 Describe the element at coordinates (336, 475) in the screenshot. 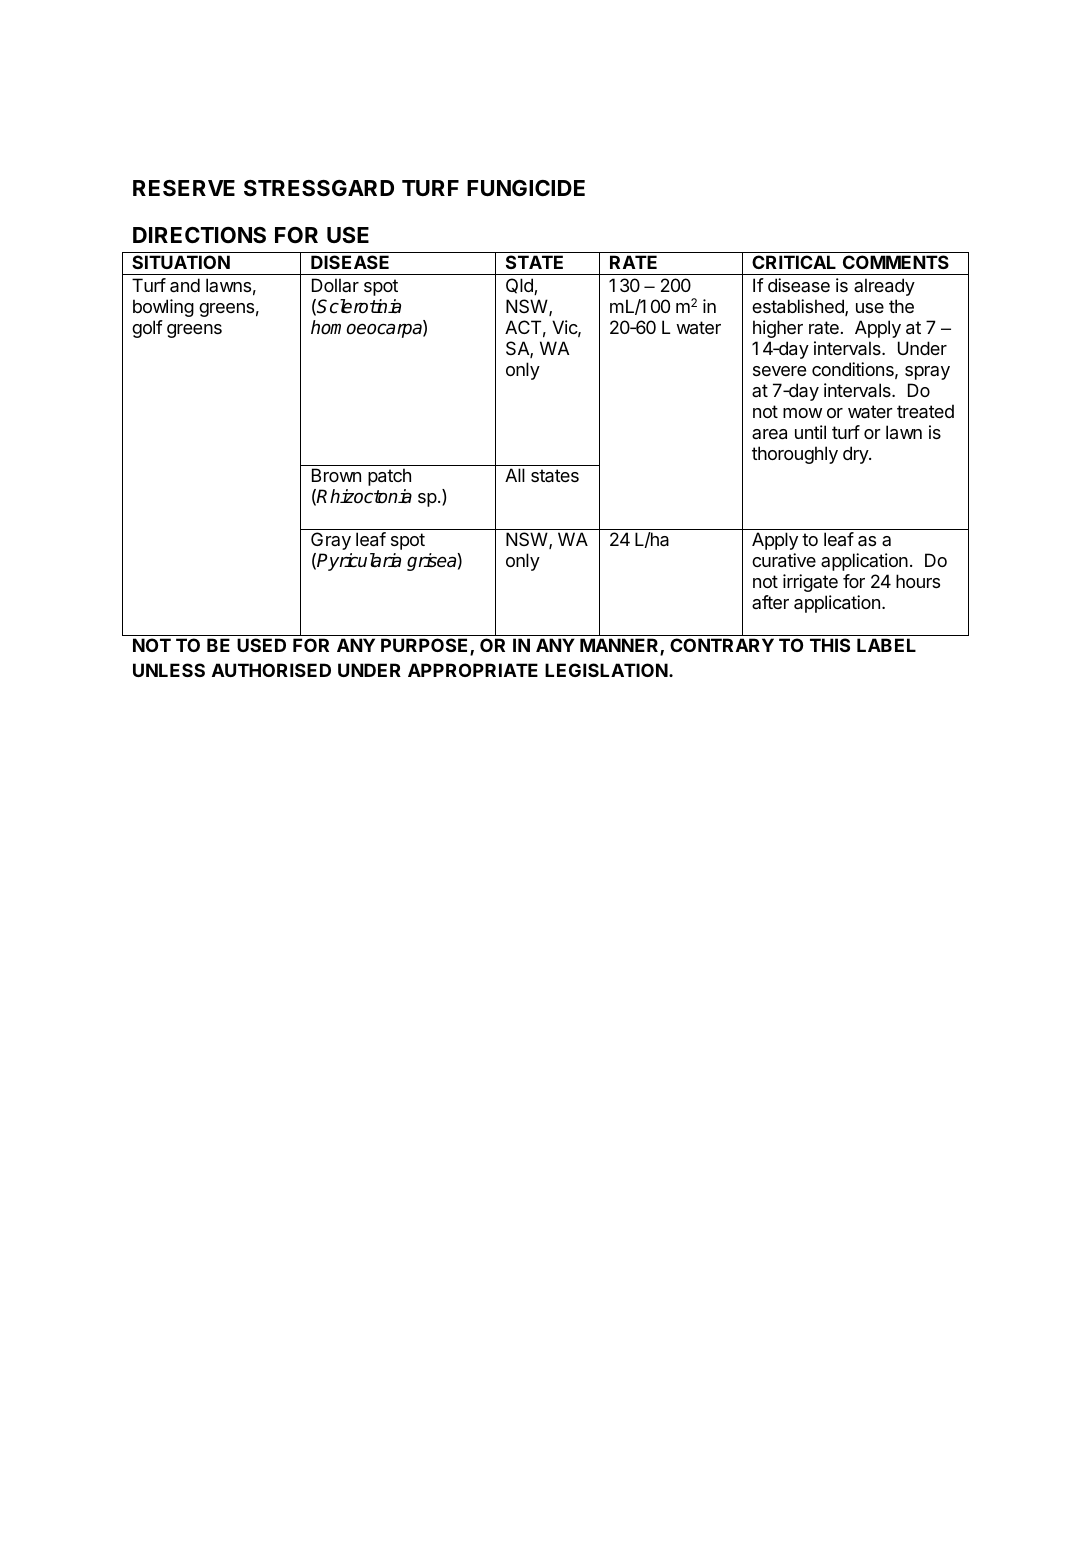

I see `Brown` at that location.
